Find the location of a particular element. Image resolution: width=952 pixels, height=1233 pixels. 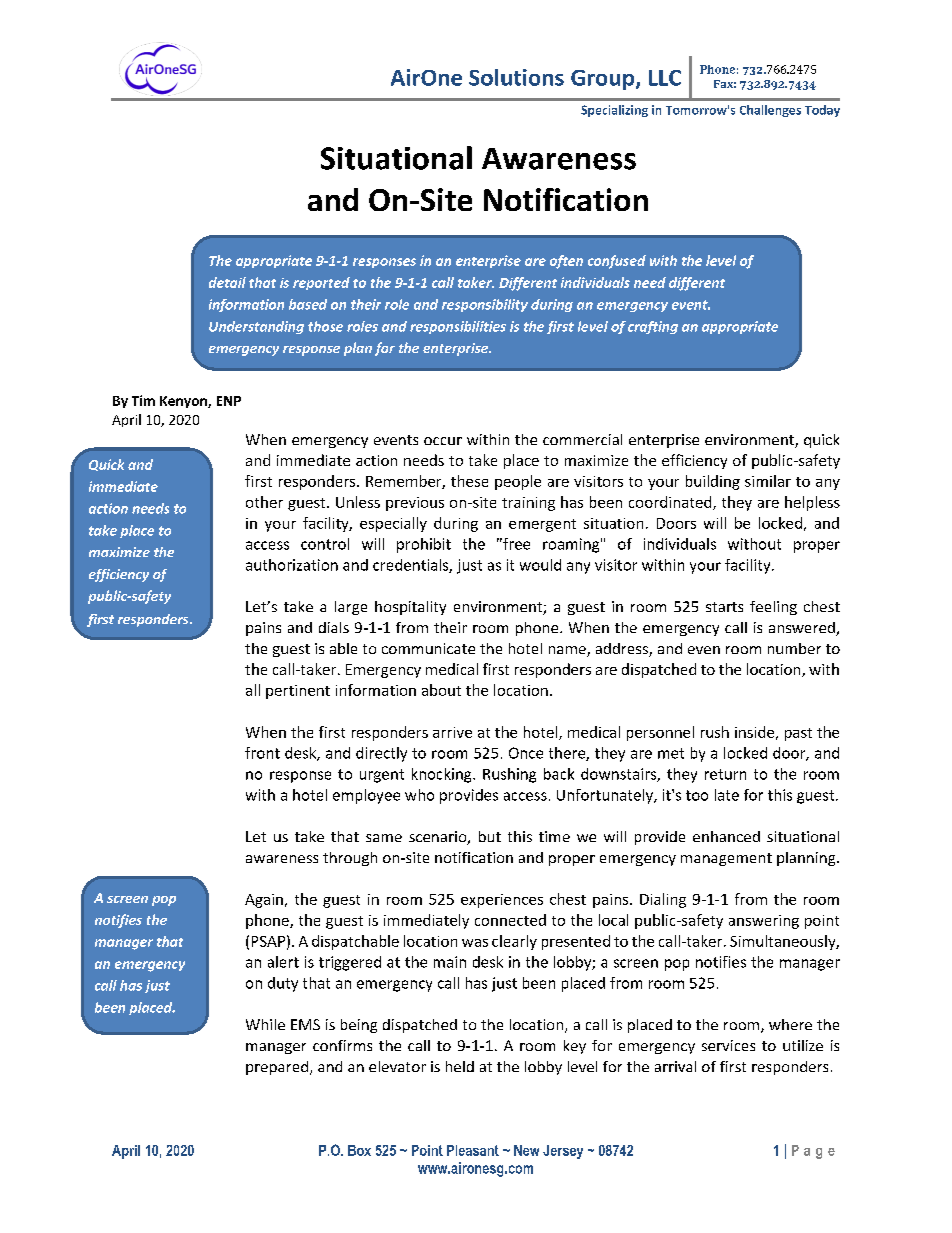

Challenges is located at coordinates (770, 111).
